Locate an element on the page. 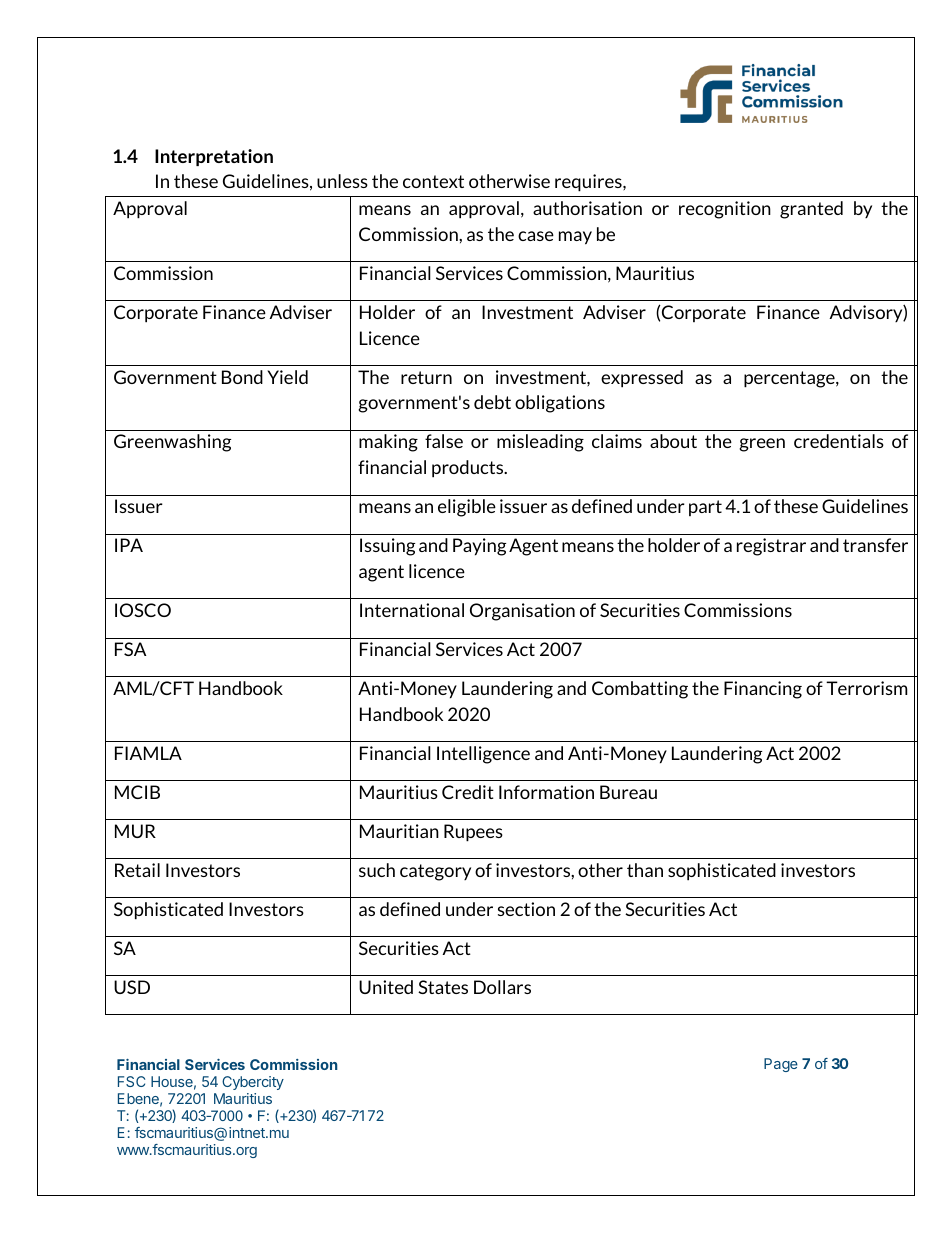 This image has height=1233, width=952. debt is located at coordinates (492, 402).
